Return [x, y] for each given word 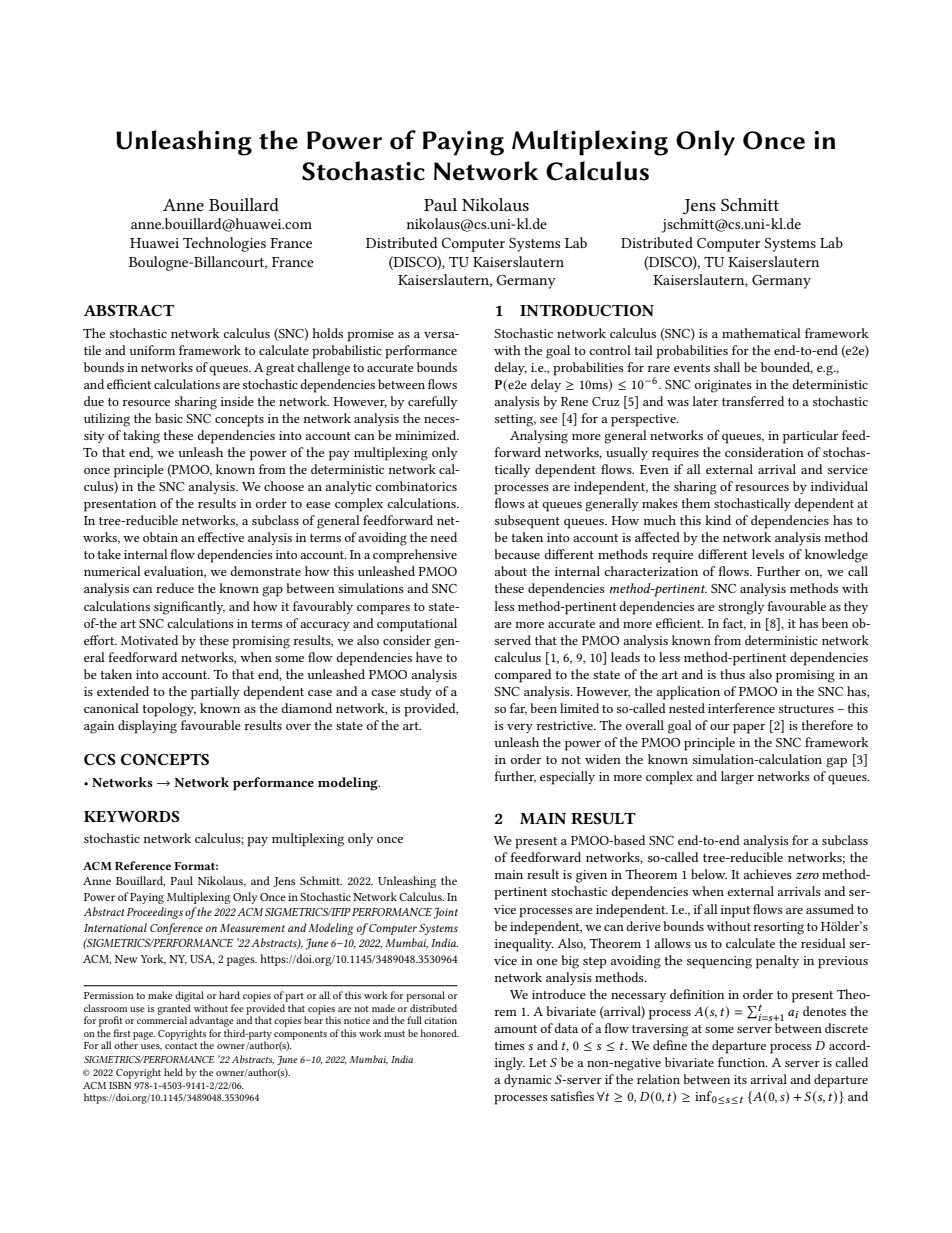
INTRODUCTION [587, 310]
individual [839, 486]
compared [523, 676]
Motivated [149, 640]
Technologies [224, 244]
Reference [143, 865]
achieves [767, 874]
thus [732, 674]
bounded [787, 368]
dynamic [528, 1080]
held [173, 1072]
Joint [445, 913]
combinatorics [416, 486]
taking [141, 437]
